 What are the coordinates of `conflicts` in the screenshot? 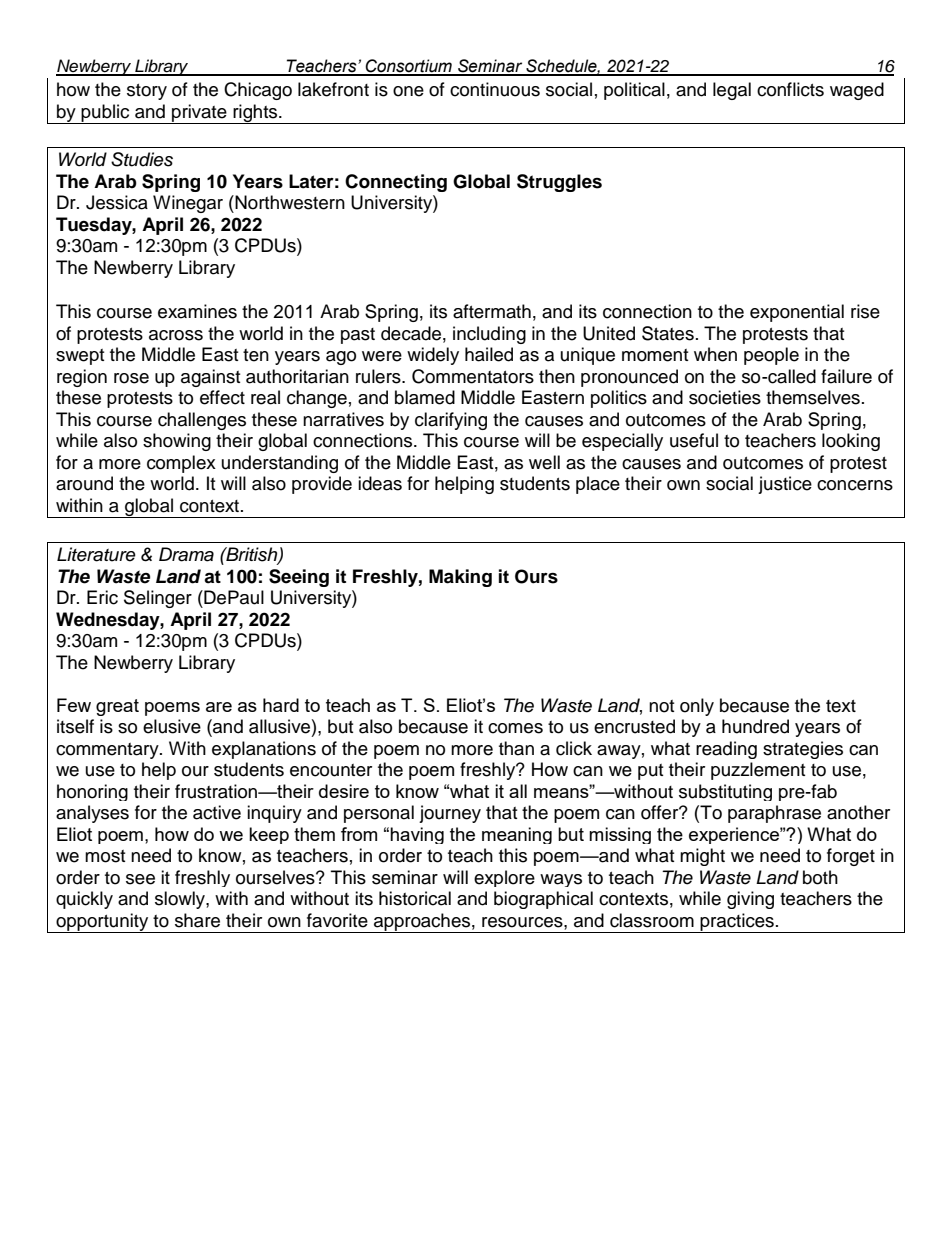 It's located at (790, 89).
